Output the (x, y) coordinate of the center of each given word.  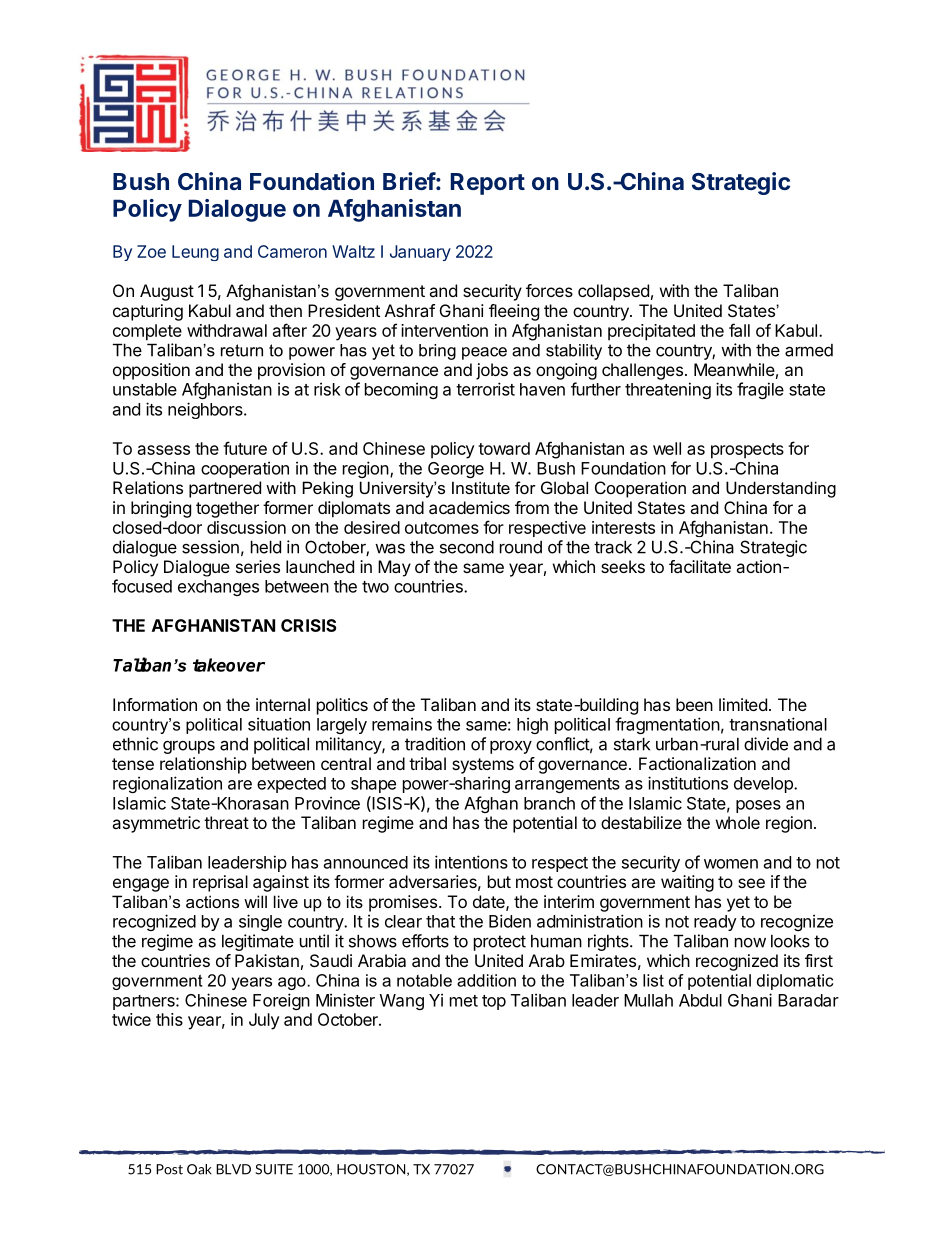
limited (743, 704)
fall (739, 330)
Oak (199, 1169)
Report (488, 184)
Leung (195, 253)
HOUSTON (372, 1170)
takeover (229, 665)
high (532, 725)
